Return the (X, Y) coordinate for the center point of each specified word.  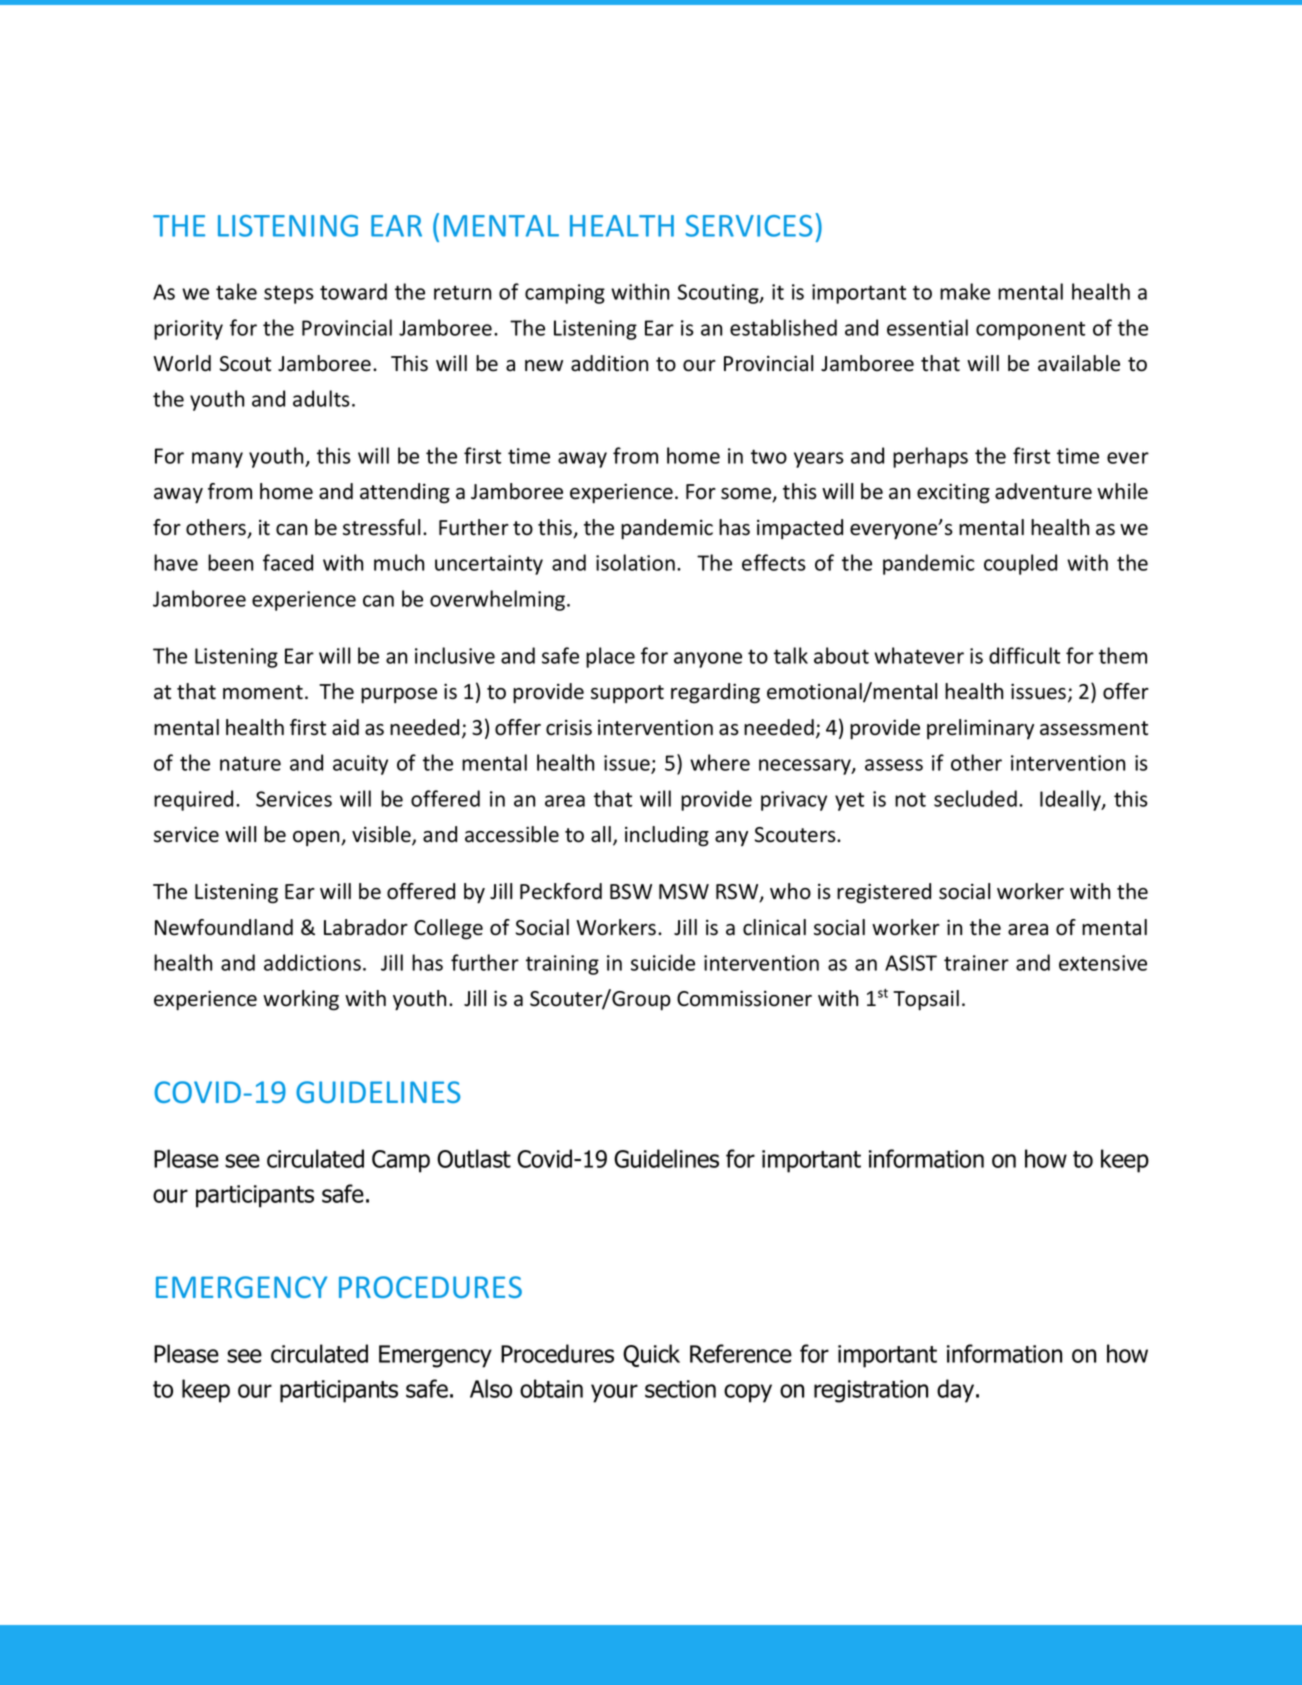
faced (288, 562)
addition (609, 363)
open (317, 838)
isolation (635, 562)
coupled (1020, 564)
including (667, 836)
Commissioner (744, 998)
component (1030, 330)
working (301, 1000)
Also (491, 1388)
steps (289, 294)
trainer (976, 963)
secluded (975, 798)
